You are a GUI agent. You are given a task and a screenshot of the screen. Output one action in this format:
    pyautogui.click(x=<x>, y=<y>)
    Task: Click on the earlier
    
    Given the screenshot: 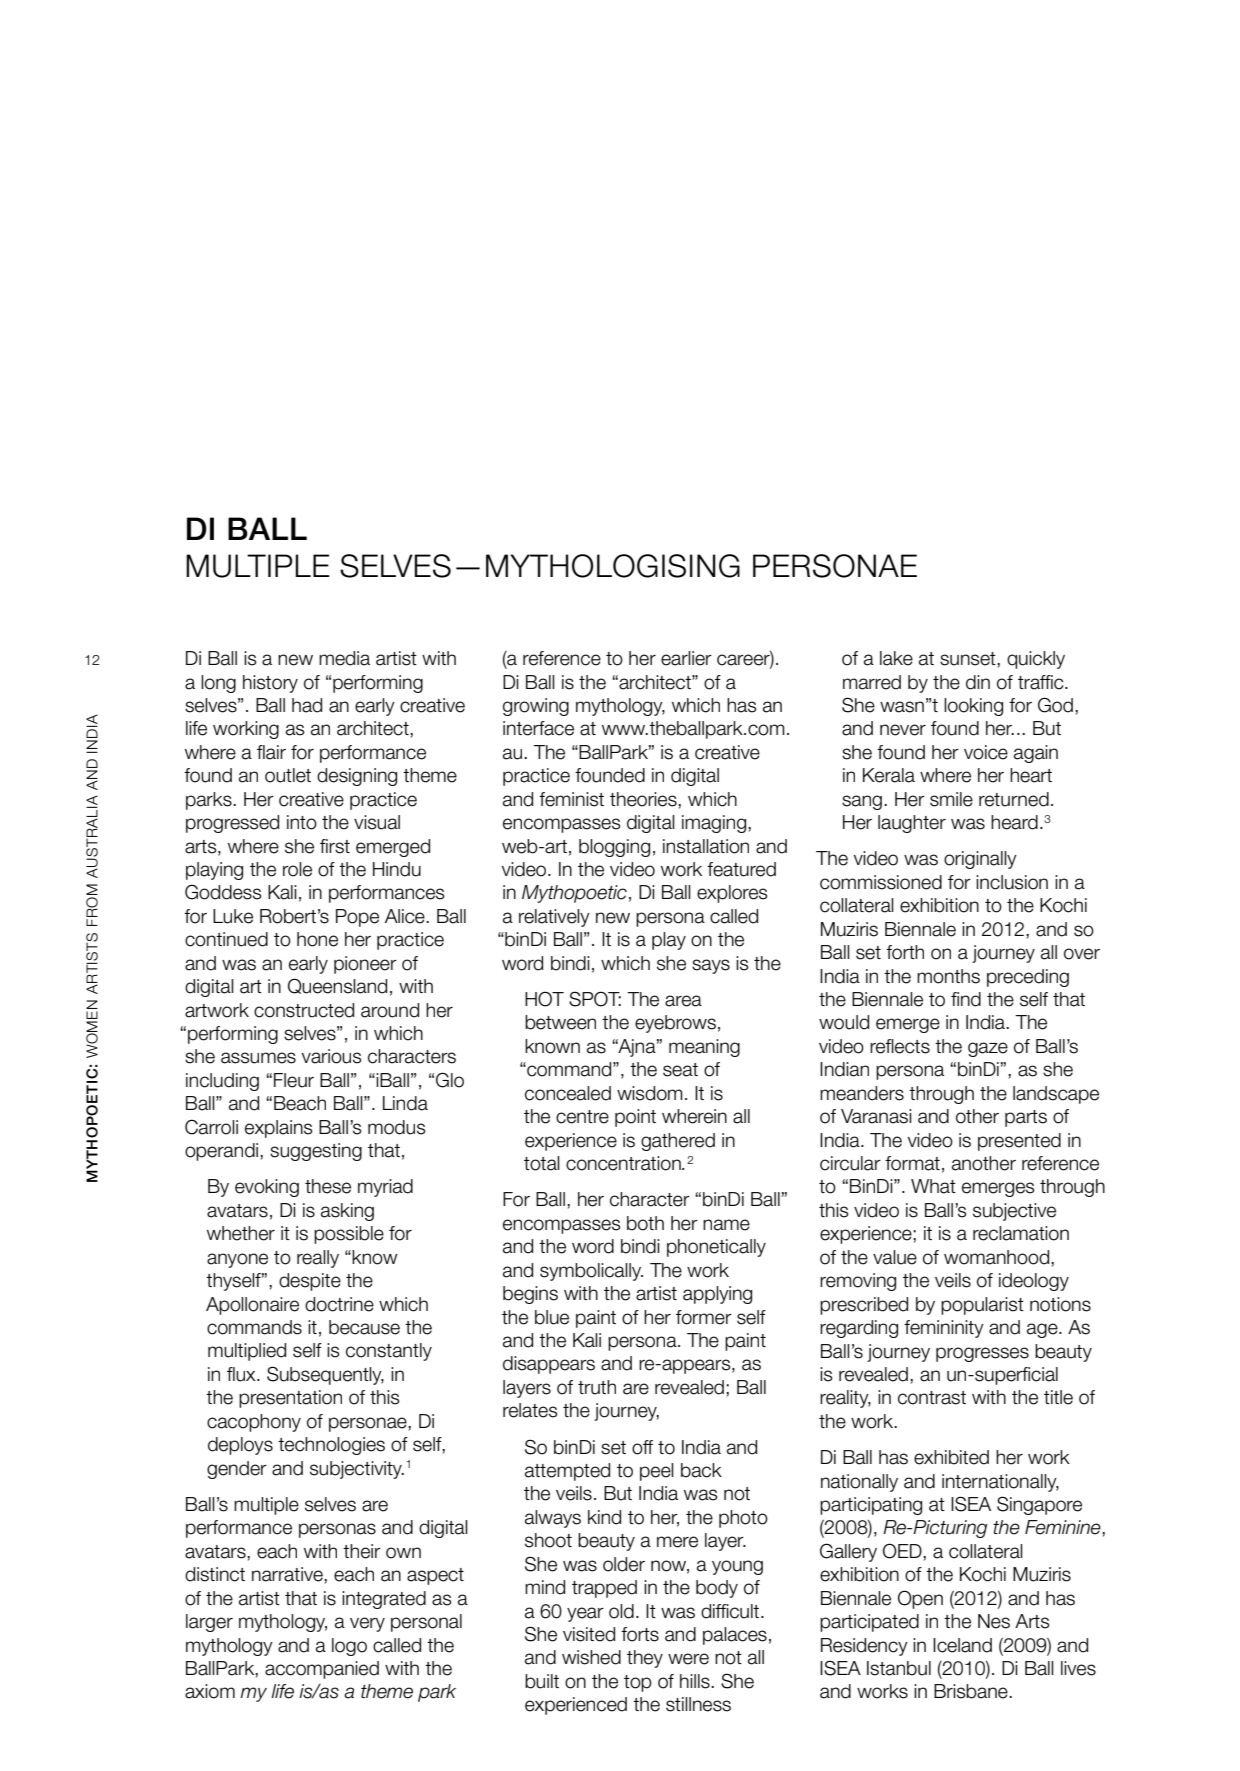 What is the action you would take?
    pyautogui.click(x=686, y=658)
